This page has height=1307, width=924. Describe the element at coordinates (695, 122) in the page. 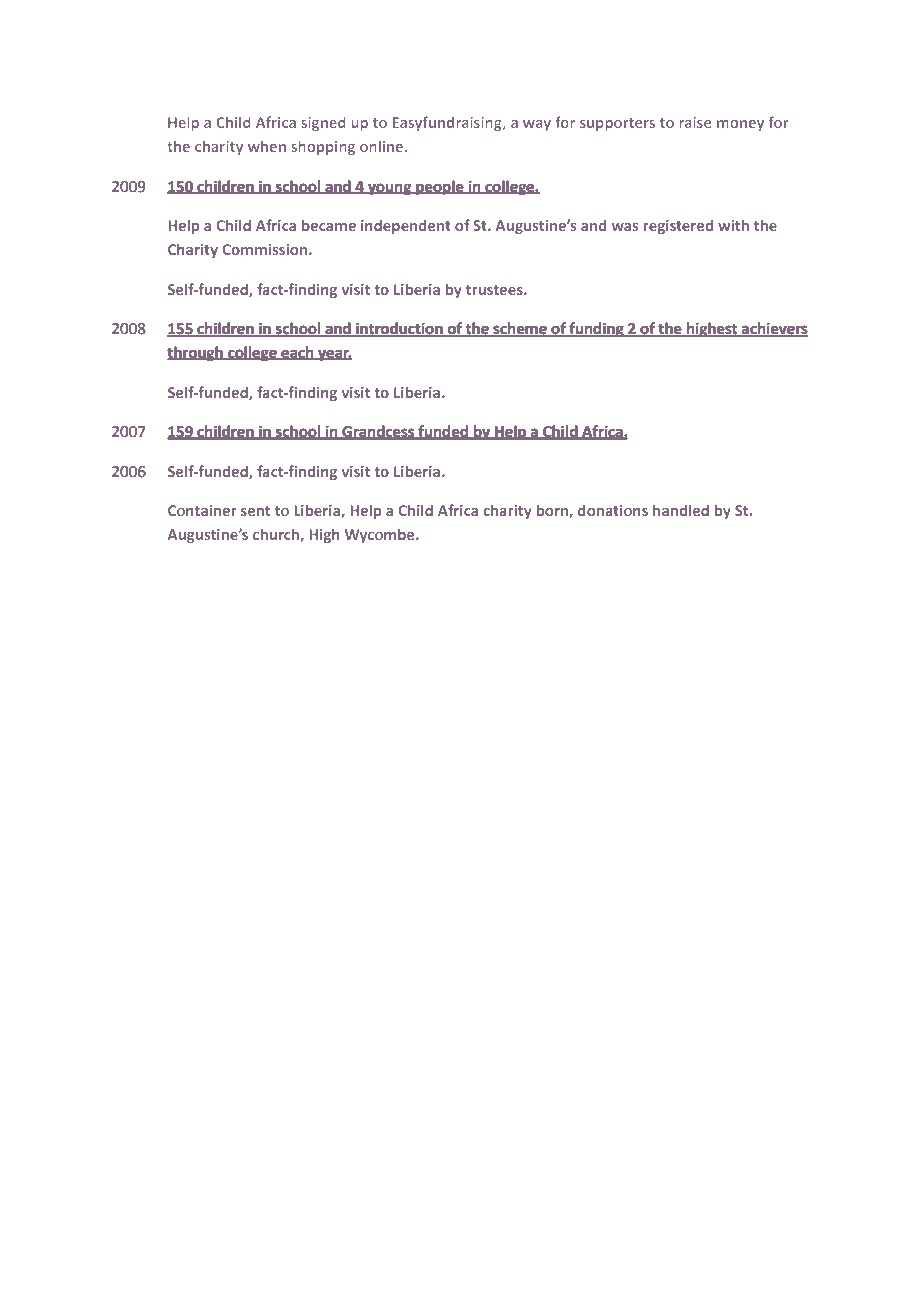

I see `raise` at that location.
